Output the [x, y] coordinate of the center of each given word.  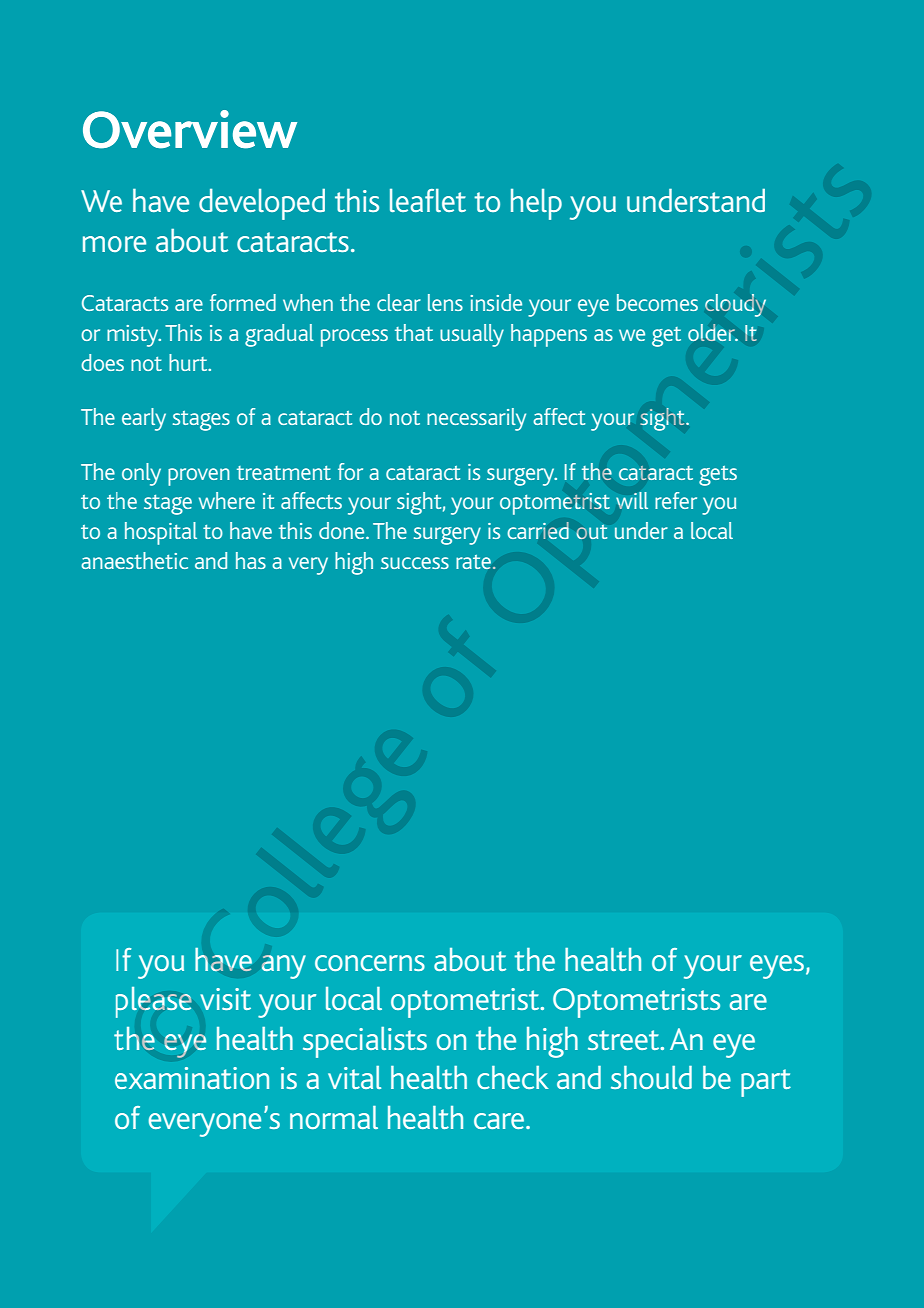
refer [676, 500]
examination [192, 1078]
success [415, 563]
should [651, 1077]
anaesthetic [134, 560]
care [500, 1121]
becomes [657, 302]
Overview [190, 129]
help [536, 204]
